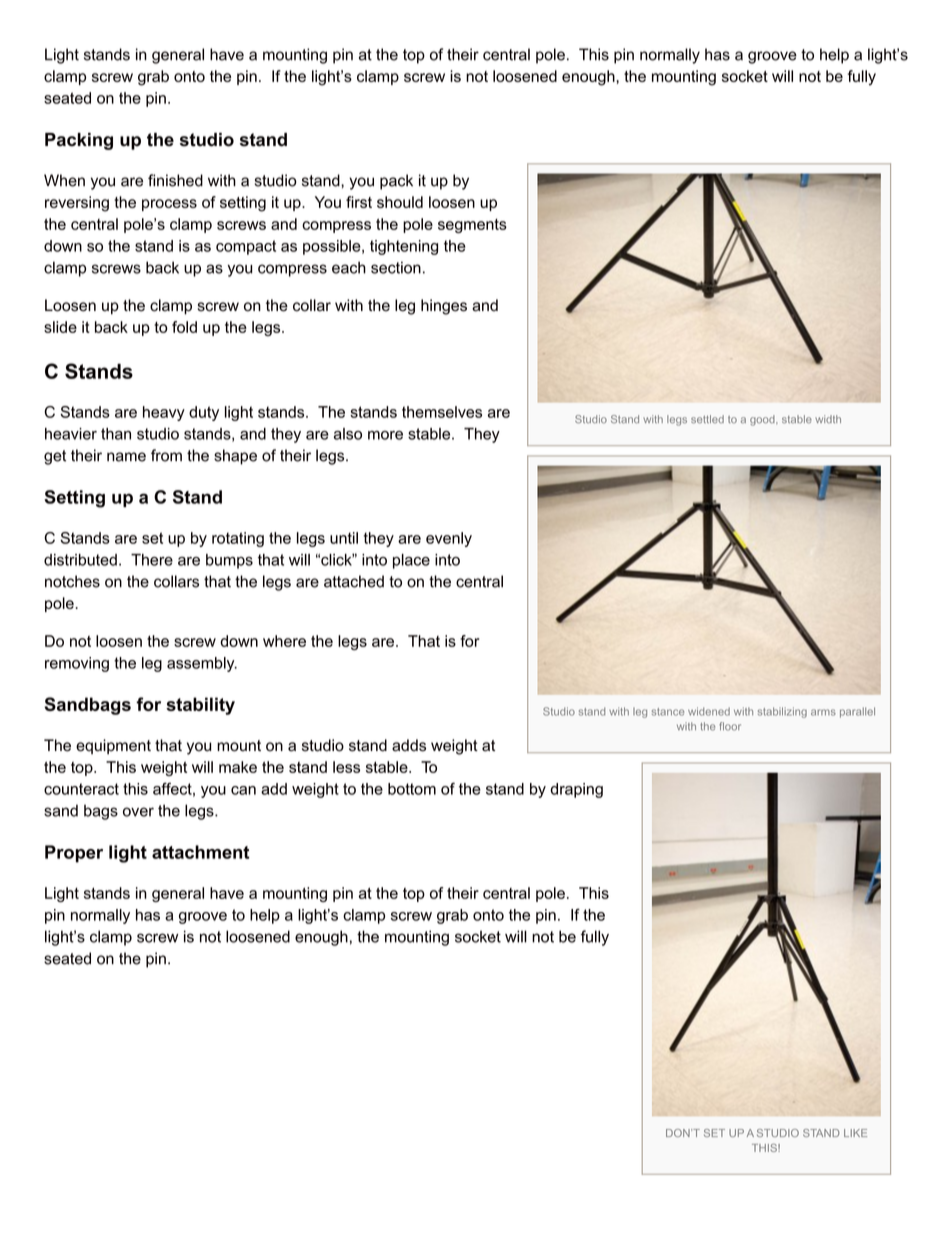 This document has width=952, height=1233. Describe the element at coordinates (169, 205) in the document. I see `process` at that location.
